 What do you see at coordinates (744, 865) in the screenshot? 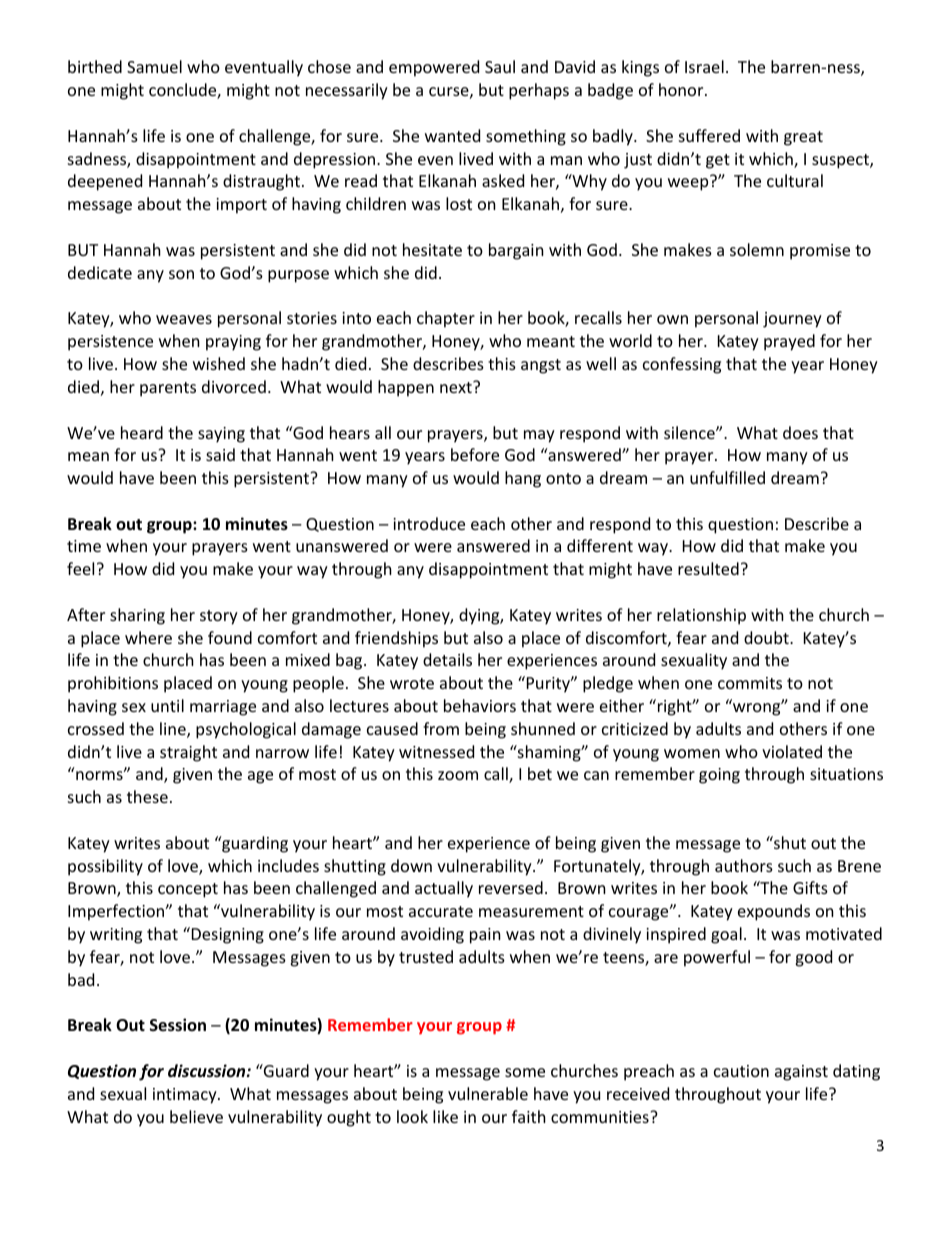
I see `authors` at bounding box center [744, 865].
